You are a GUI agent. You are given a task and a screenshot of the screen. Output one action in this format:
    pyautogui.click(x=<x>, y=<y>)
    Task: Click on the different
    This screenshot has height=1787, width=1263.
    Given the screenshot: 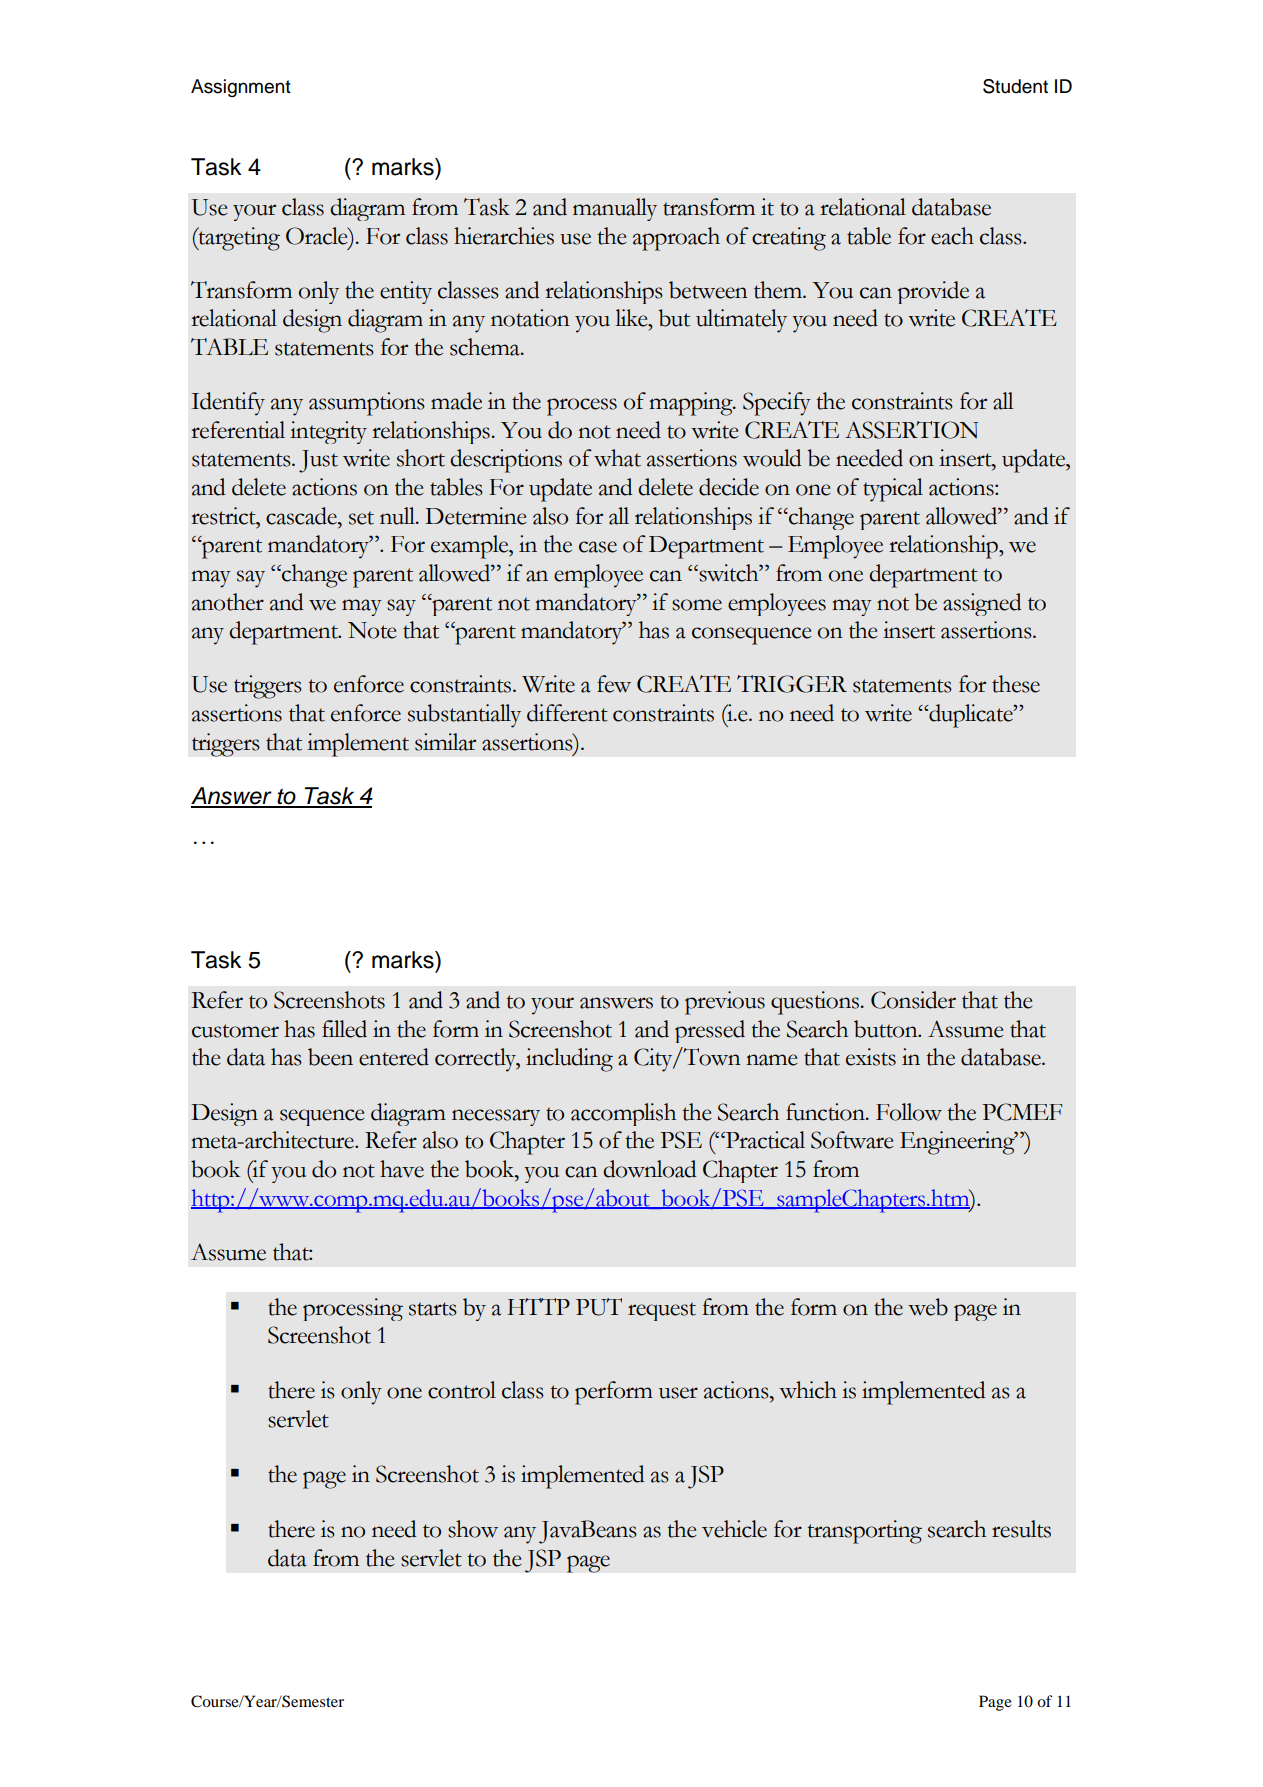 What is the action you would take?
    pyautogui.click(x=567, y=713)
